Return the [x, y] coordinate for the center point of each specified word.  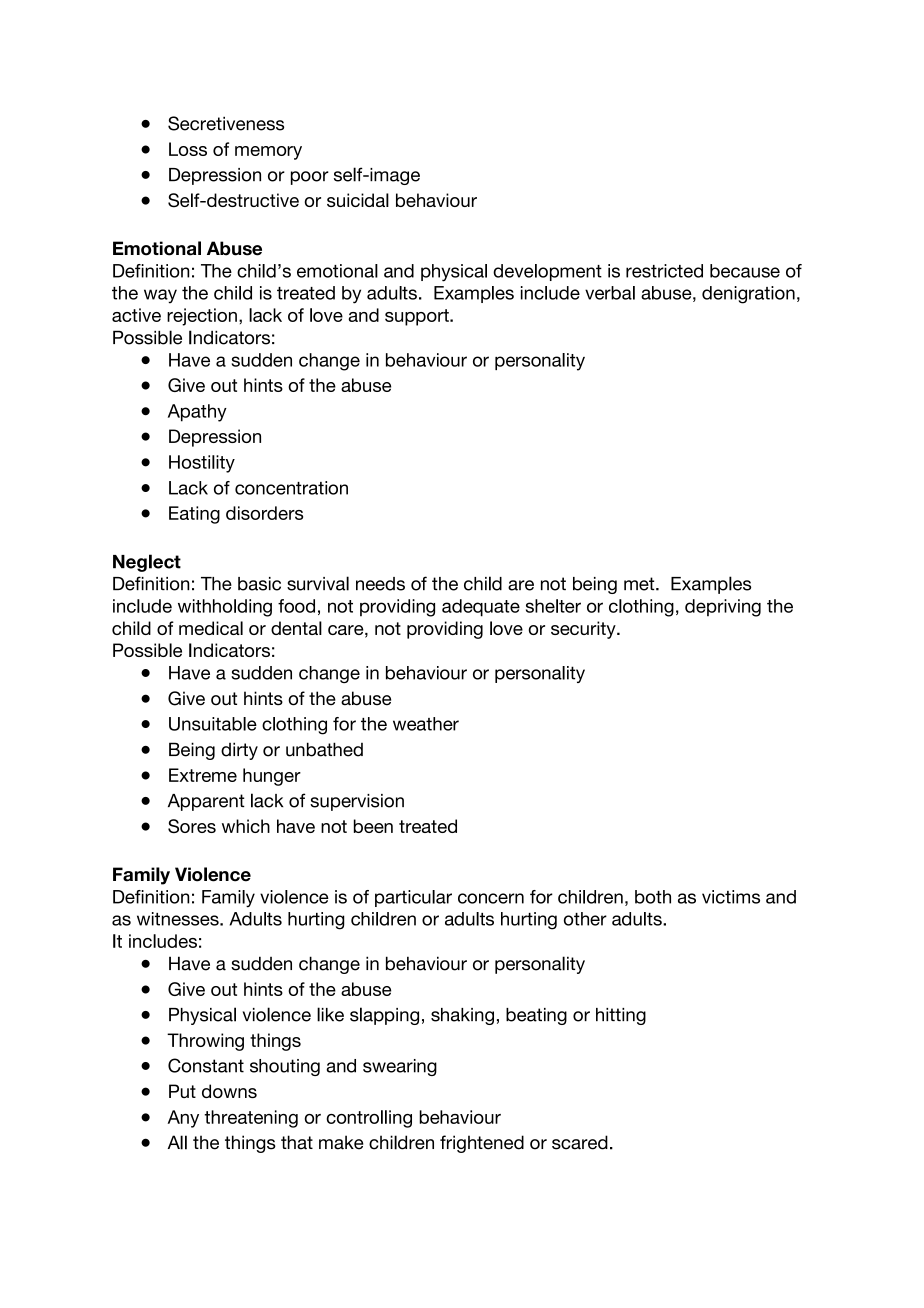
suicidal [358, 200]
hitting [621, 1016]
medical [211, 628]
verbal [610, 293]
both [653, 897]
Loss [188, 149]
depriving [723, 608]
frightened [482, 1144]
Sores [192, 826]
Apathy [197, 413]
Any [183, 1119]
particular [413, 898]
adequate [481, 608]
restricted [664, 271]
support [418, 317]
